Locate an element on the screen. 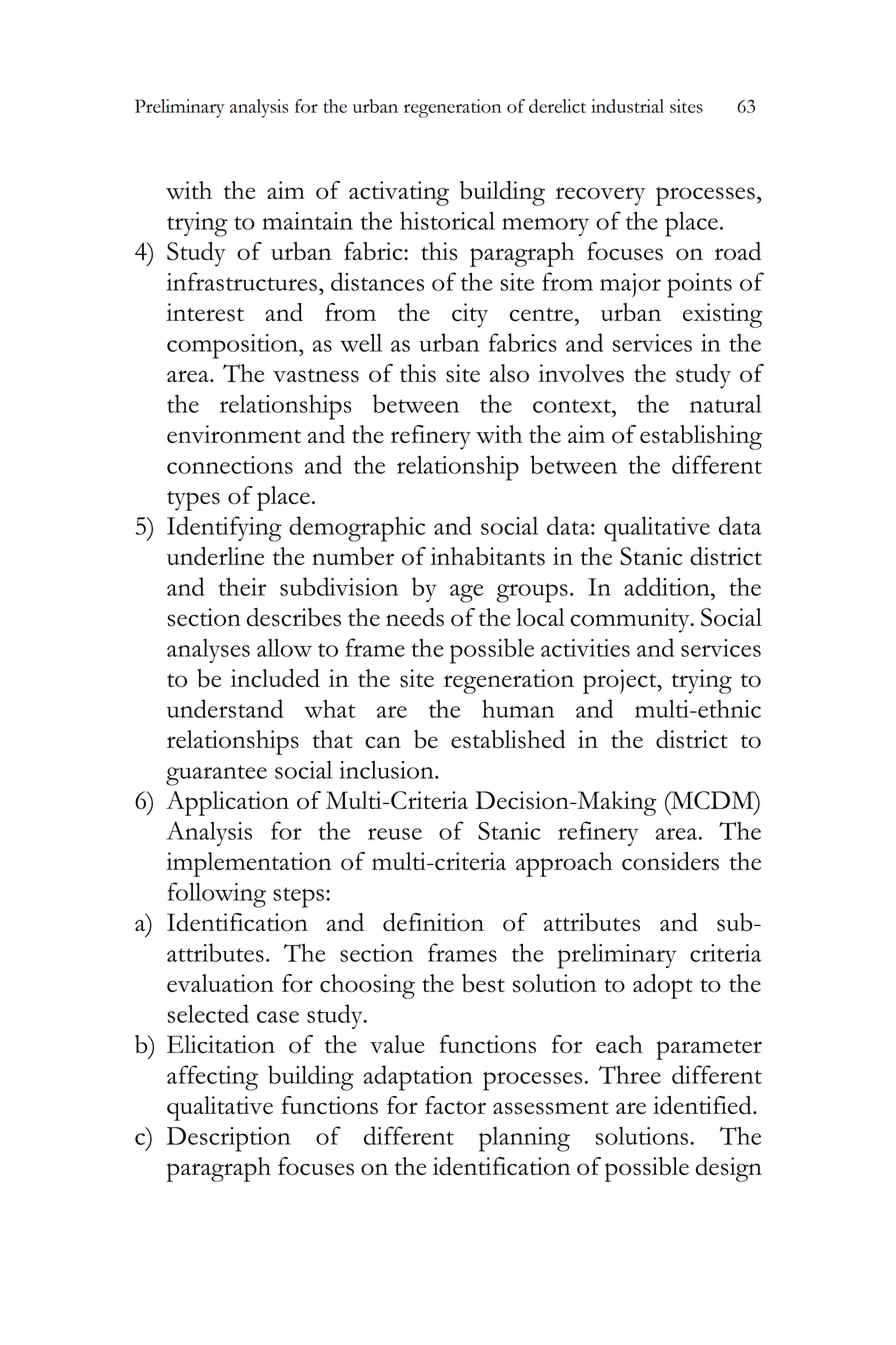 The width and height of the screenshot is (896, 1345). Description is located at coordinates (228, 1139).
